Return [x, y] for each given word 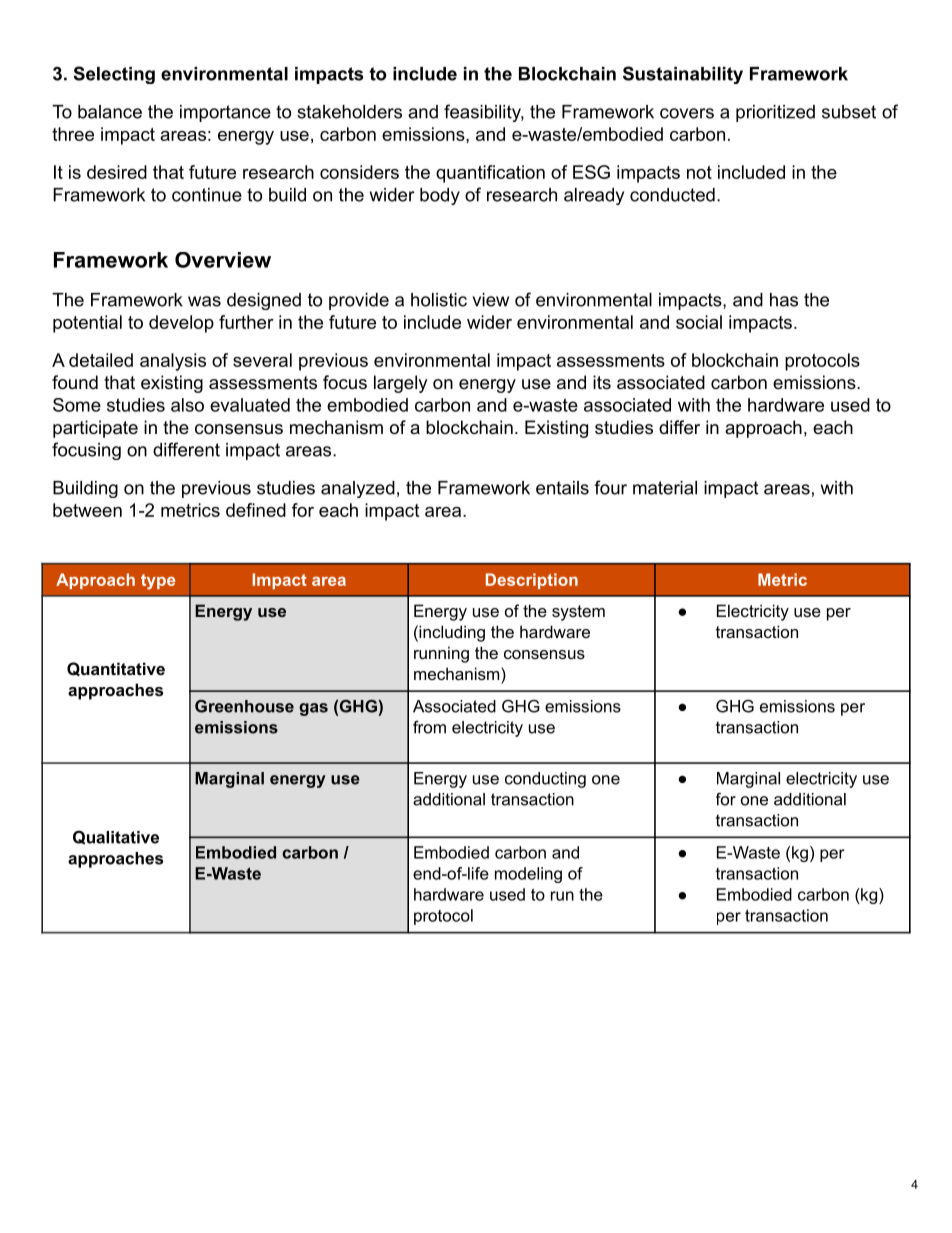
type [158, 582]
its [602, 382]
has [784, 300]
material [665, 488]
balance [110, 112]
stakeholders [349, 112]
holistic [439, 300]
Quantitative [116, 669]
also [187, 405]
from [429, 727]
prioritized [775, 113]
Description [532, 581]
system [578, 613]
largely [401, 384]
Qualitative [116, 838]
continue [207, 195]
